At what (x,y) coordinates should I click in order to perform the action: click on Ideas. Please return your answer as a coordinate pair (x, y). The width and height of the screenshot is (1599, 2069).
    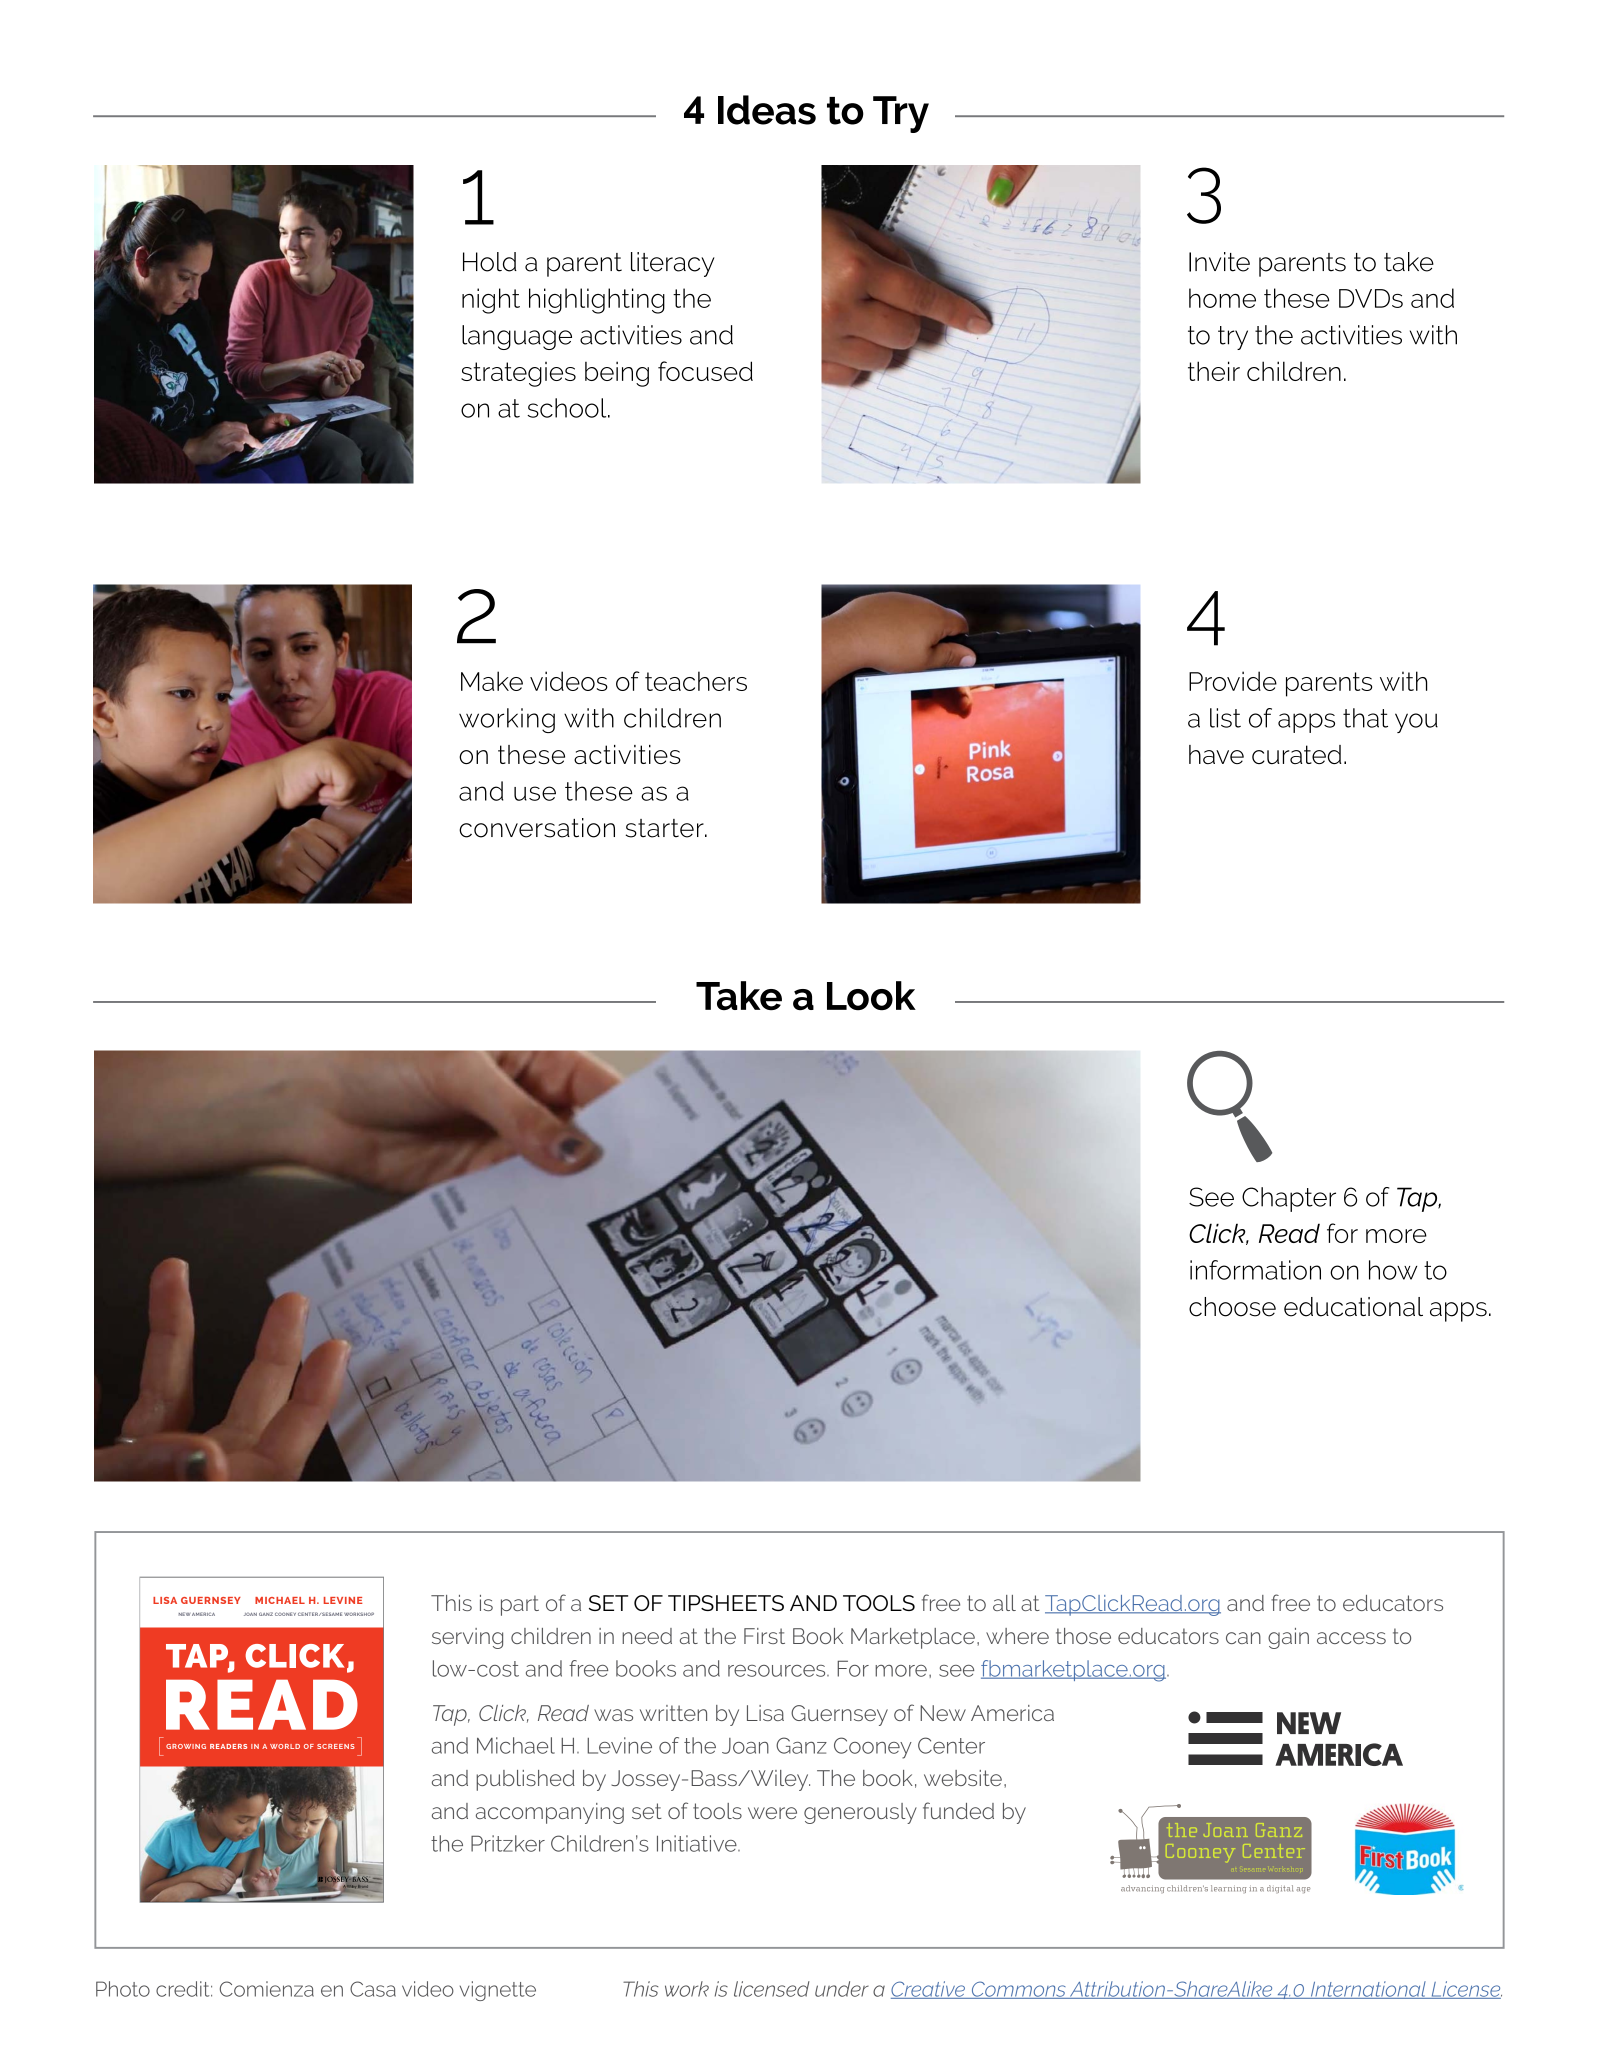
    Looking at the image, I should click on (767, 110).
